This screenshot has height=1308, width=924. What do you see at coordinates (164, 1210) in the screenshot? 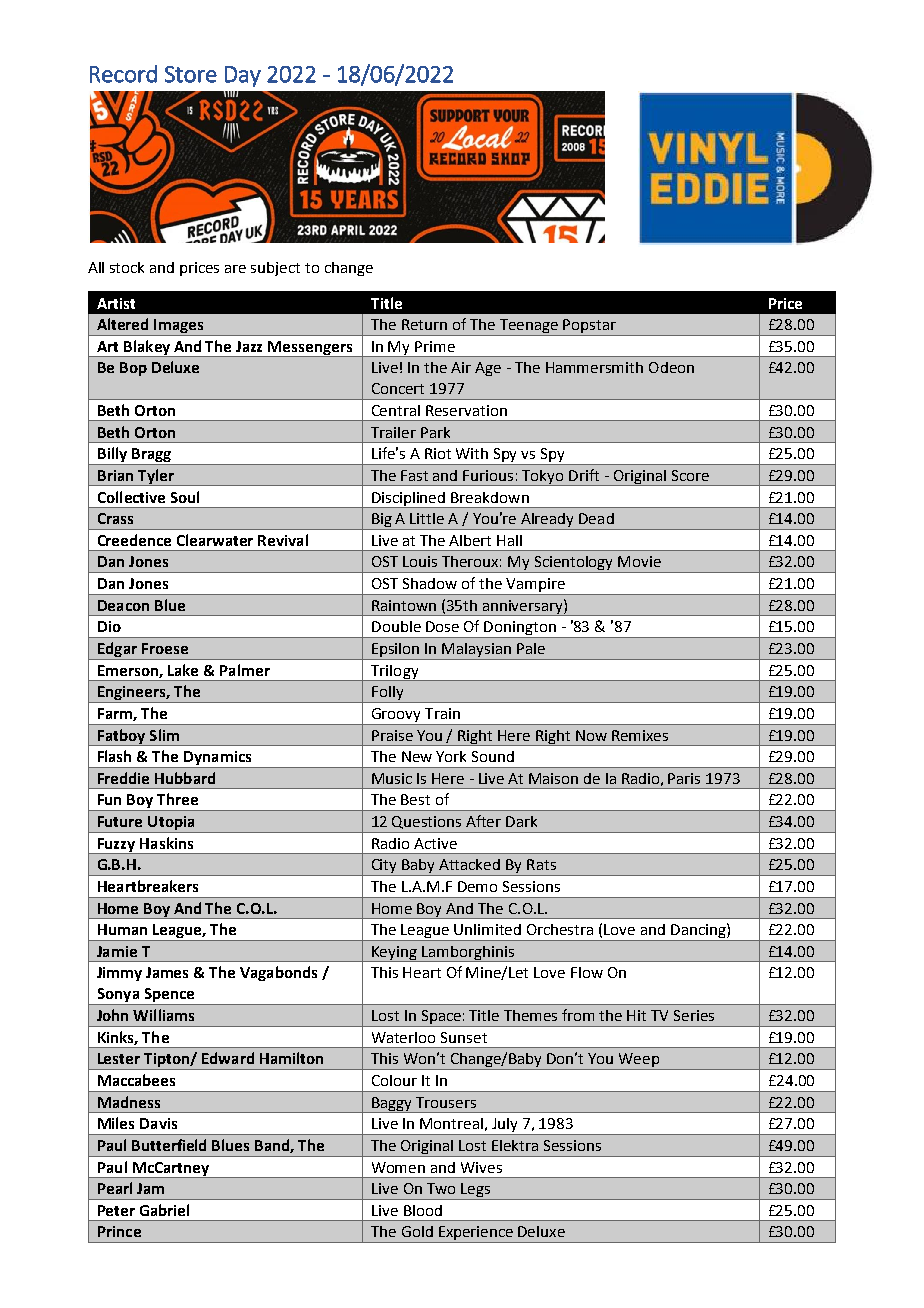
I see `Gabriel` at bounding box center [164, 1210].
